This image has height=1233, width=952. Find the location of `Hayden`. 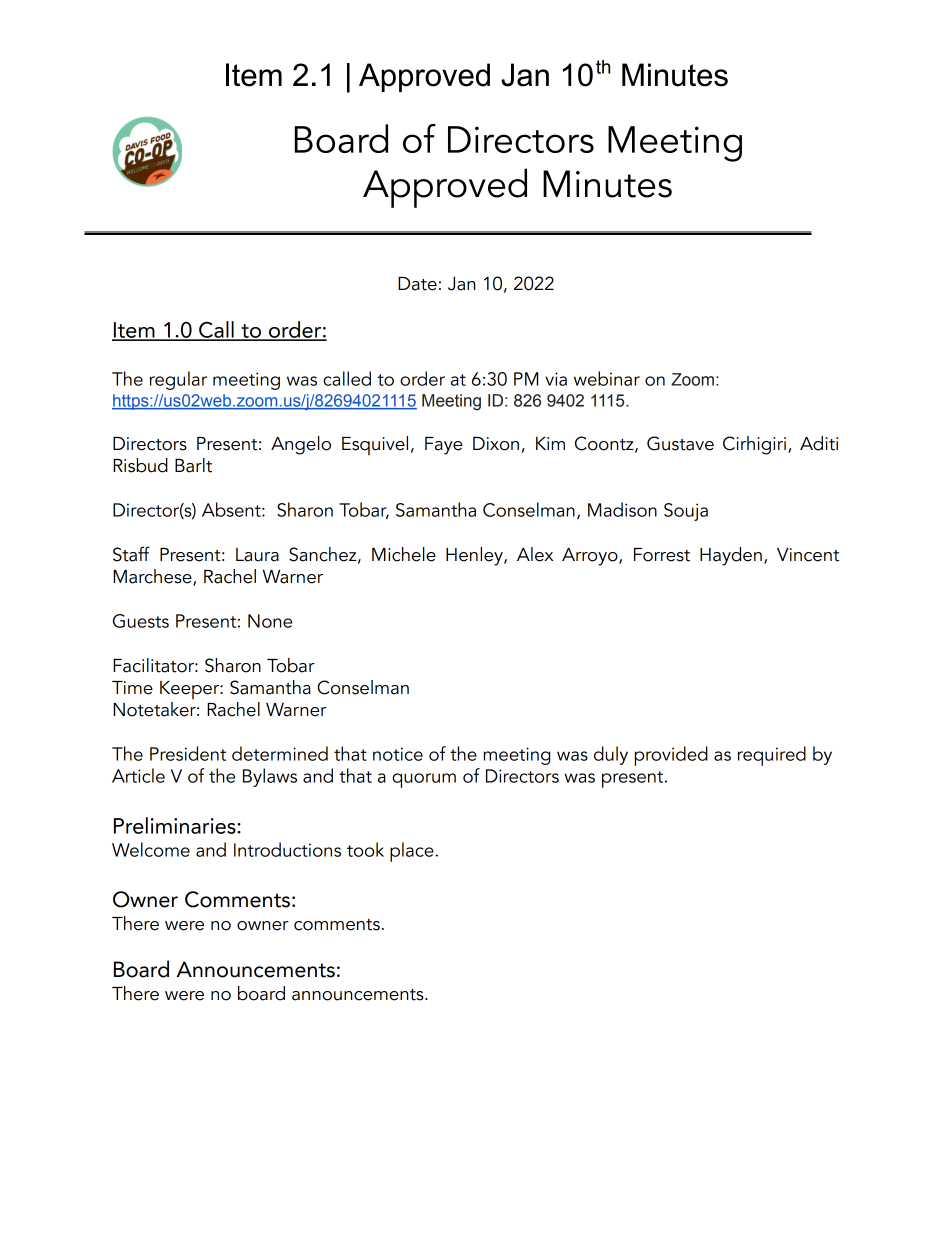

Hayden is located at coordinates (731, 556).
